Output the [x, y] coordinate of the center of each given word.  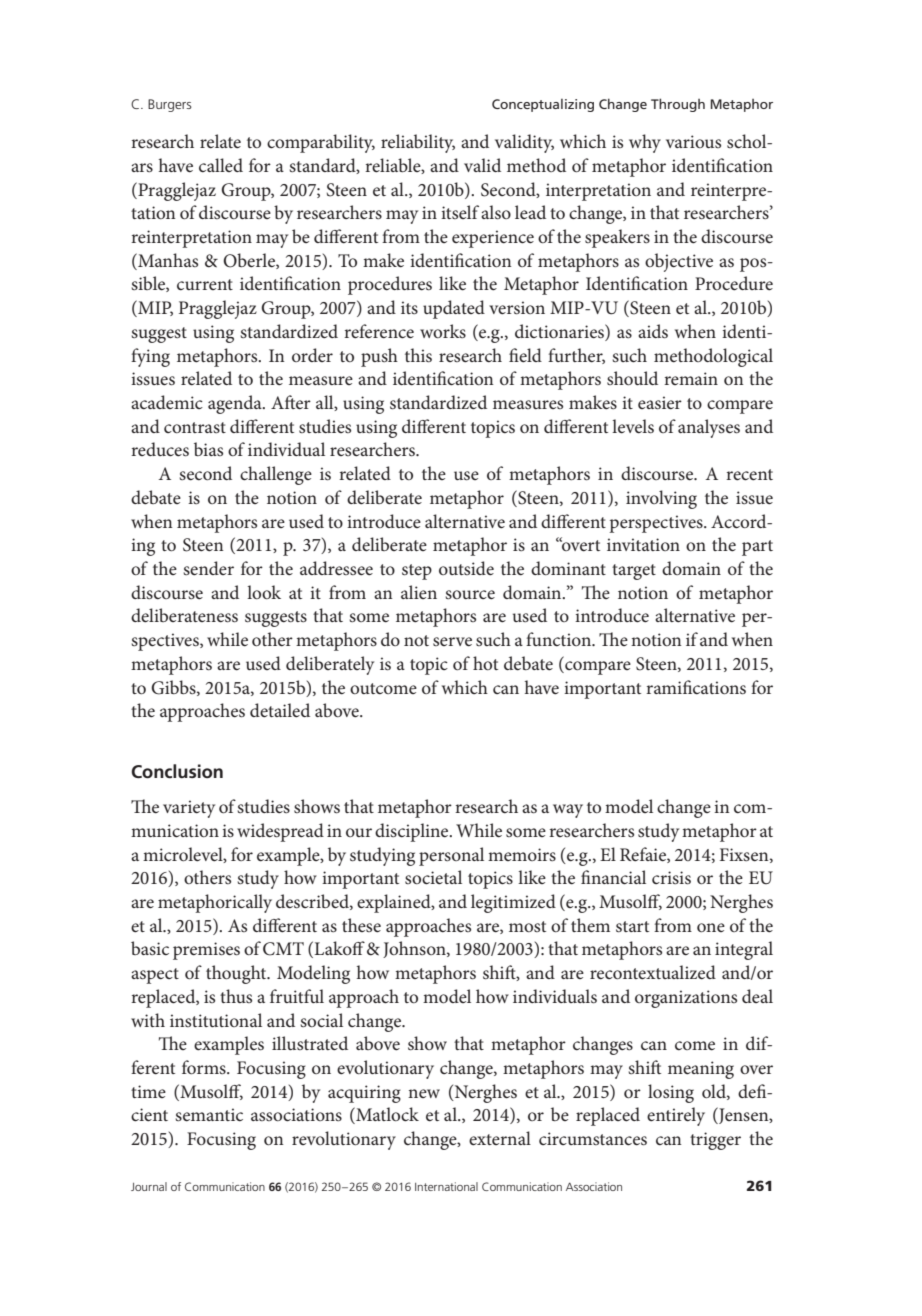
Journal [149, 1186]
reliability [418, 143]
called [221, 165]
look [264, 592]
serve [452, 642]
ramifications [696, 687]
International [446, 1186]
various [693, 141]
